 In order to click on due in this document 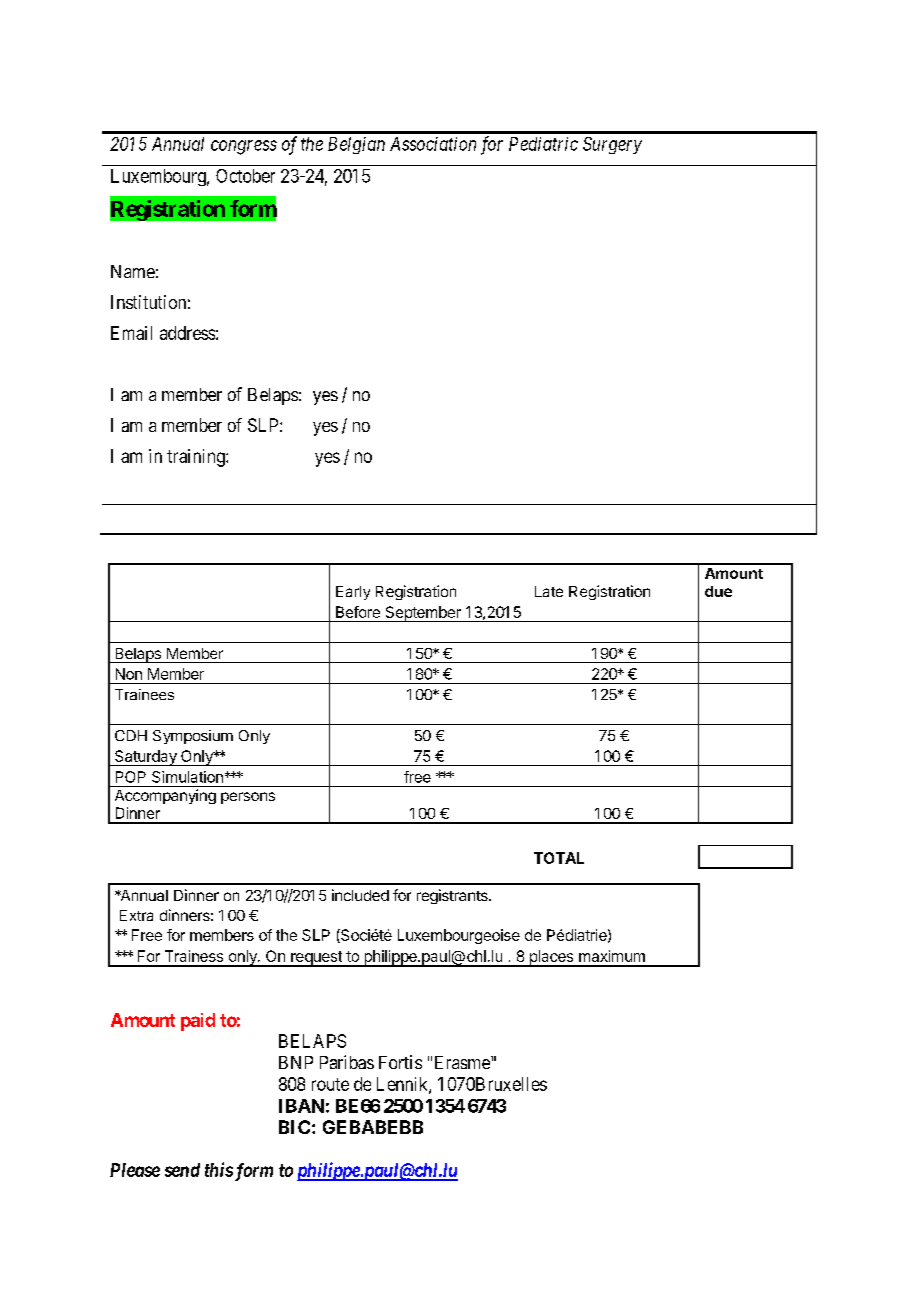, I will do `click(718, 591)`.
